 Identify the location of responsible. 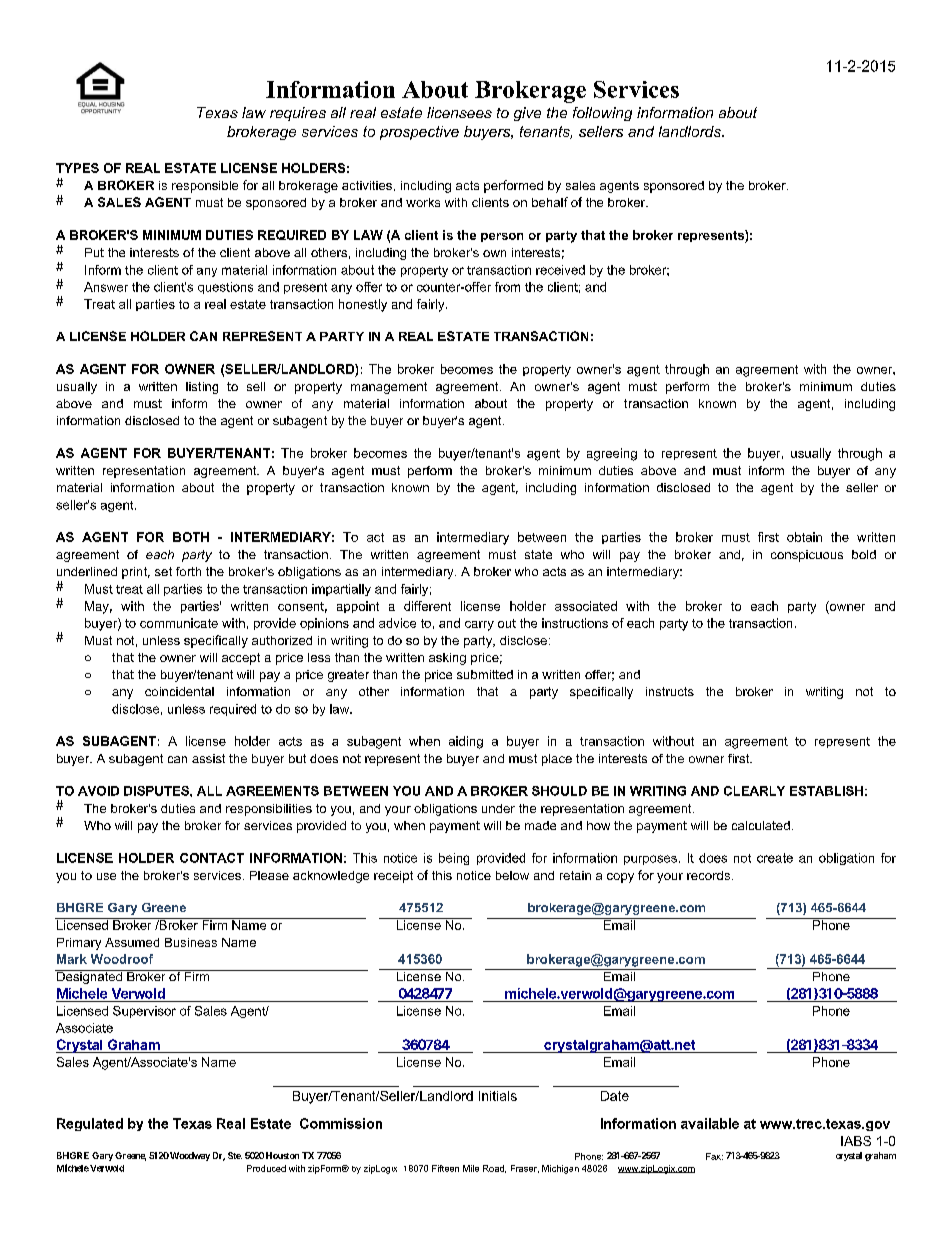
(205, 187).
